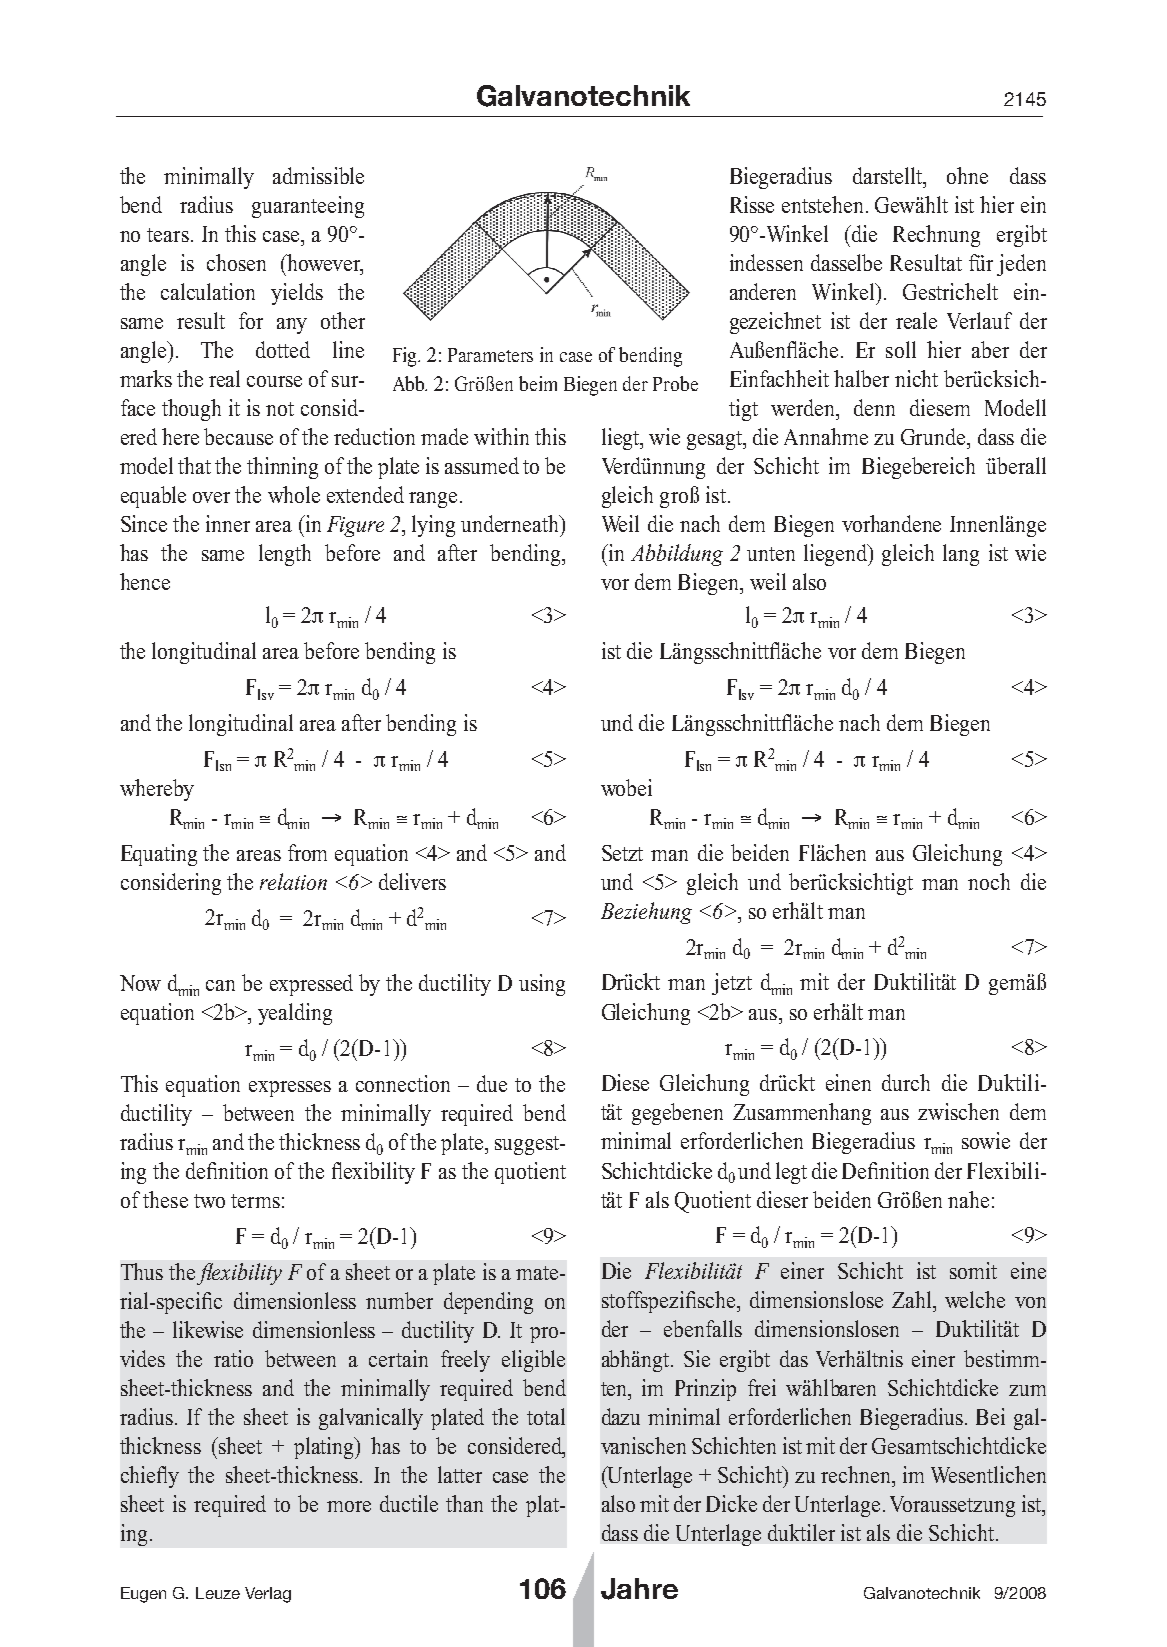 The width and height of the screenshot is (1167, 1647). I want to click on terms, so click(255, 1201).
